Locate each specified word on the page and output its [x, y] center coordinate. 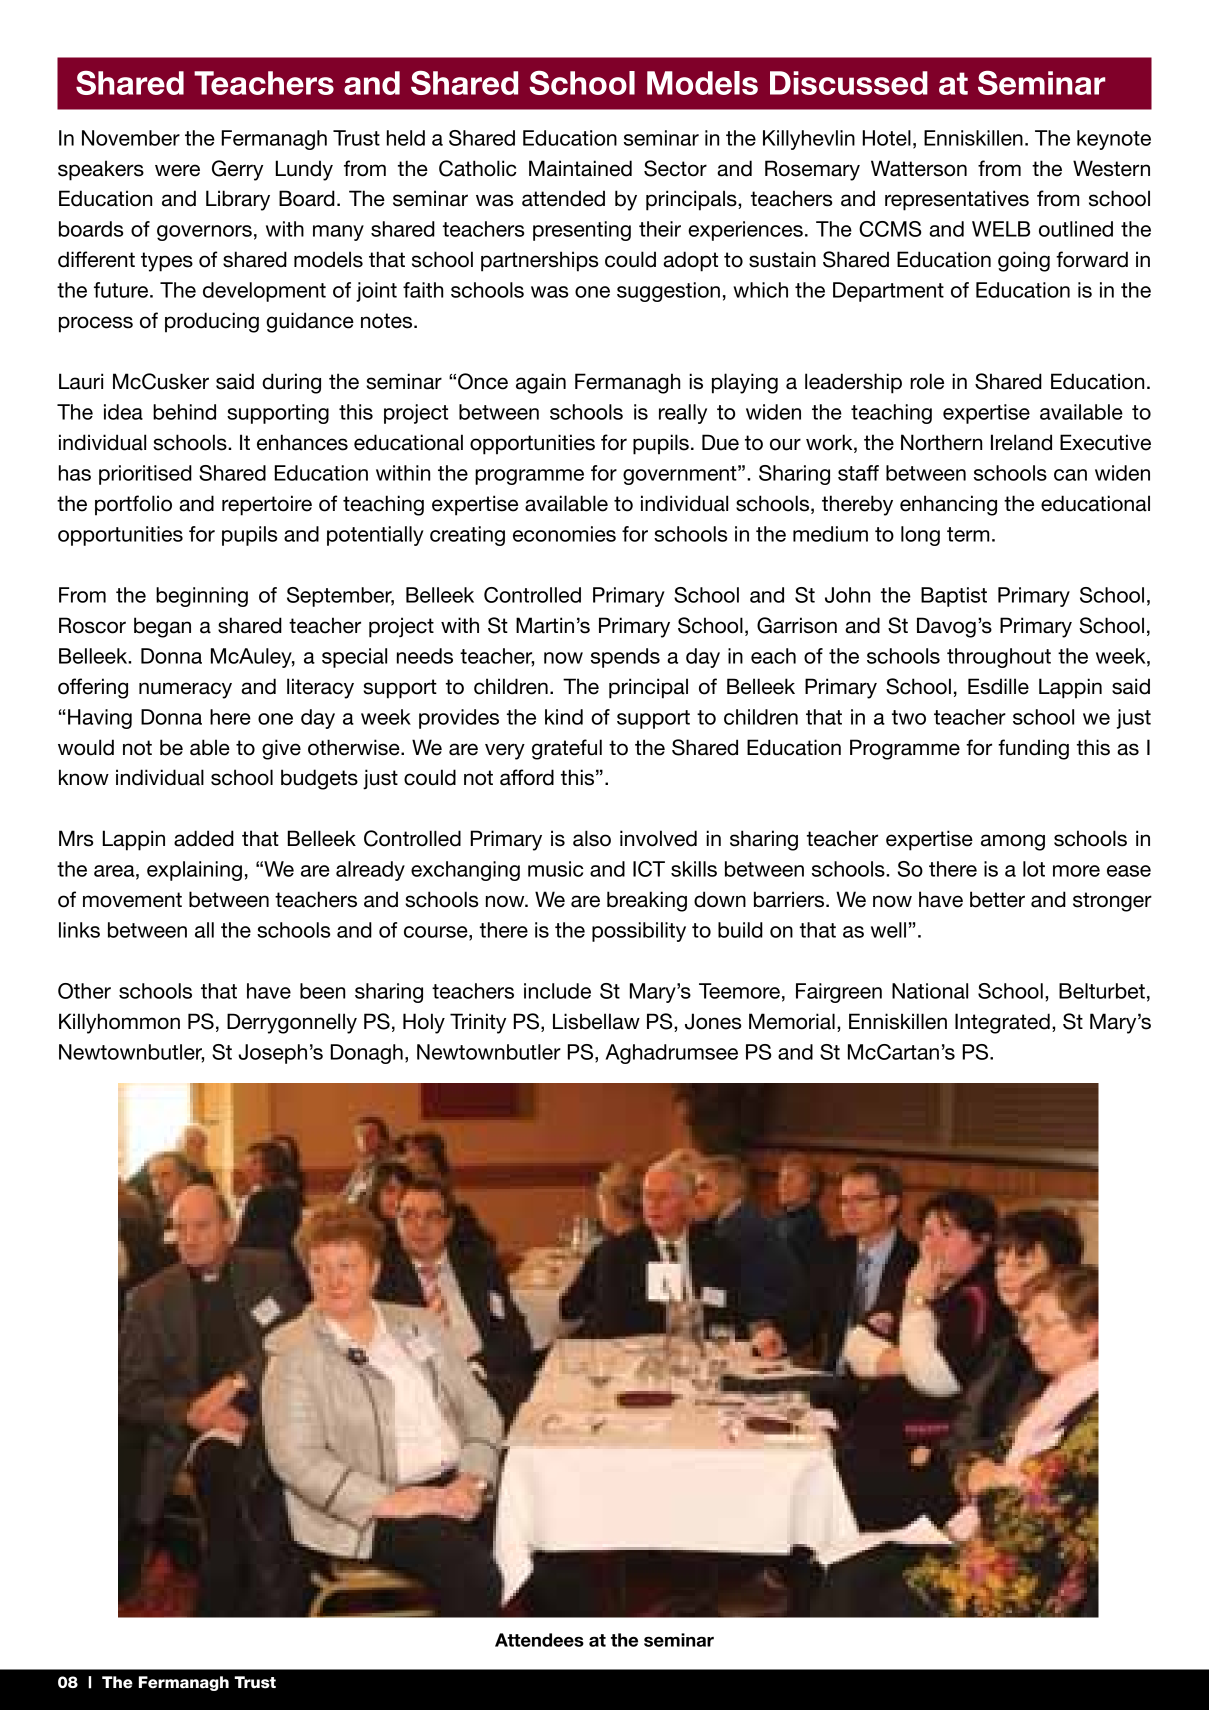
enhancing [948, 505]
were [177, 170]
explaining [194, 871]
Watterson [919, 168]
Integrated [1002, 1023]
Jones [713, 1021]
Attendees [539, 1640]
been [322, 991]
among [1013, 842]
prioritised [145, 475]
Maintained [580, 168]
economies [564, 534]
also [592, 838]
